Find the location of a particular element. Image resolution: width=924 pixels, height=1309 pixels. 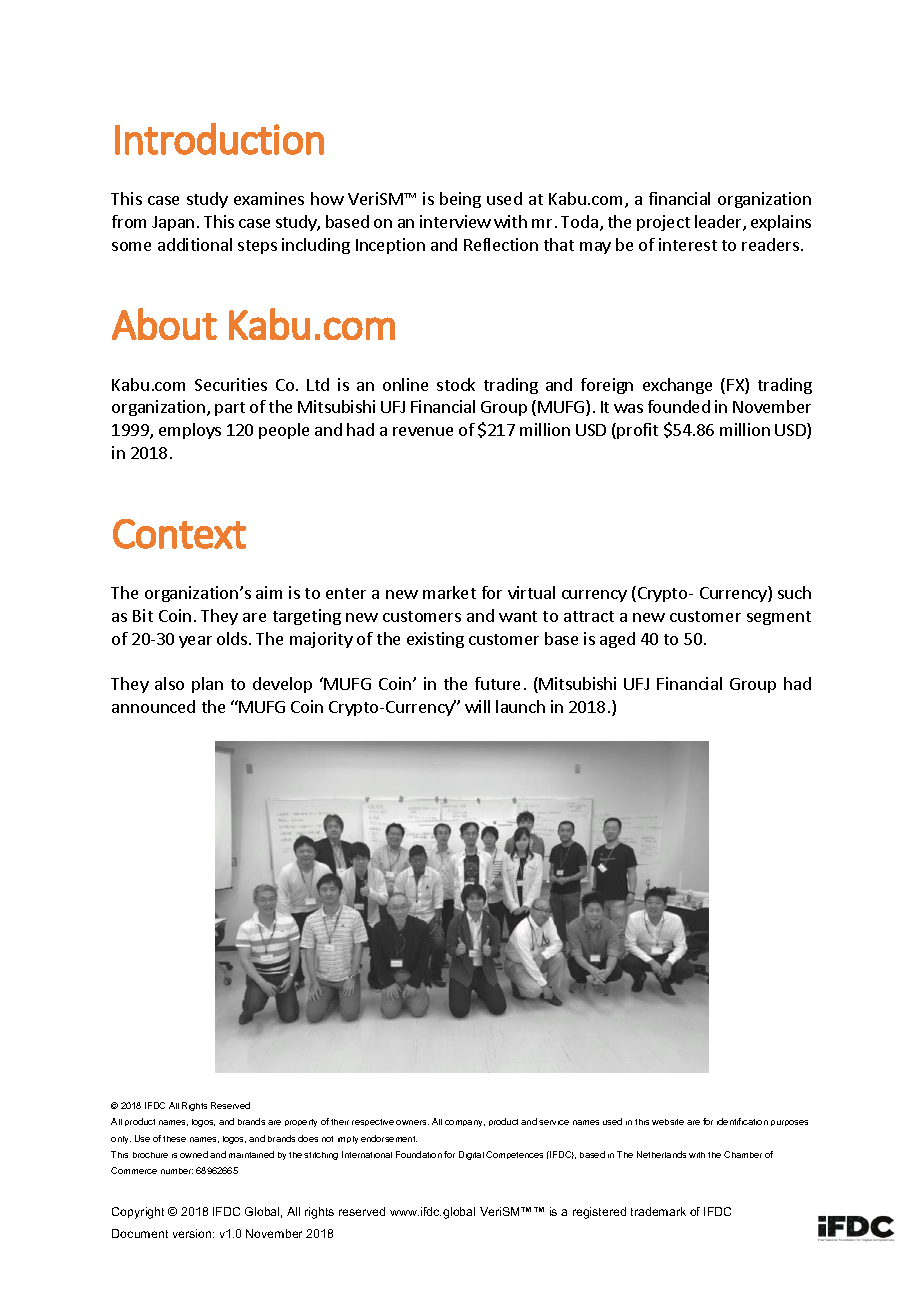

identification is located at coordinates (742, 1121).
